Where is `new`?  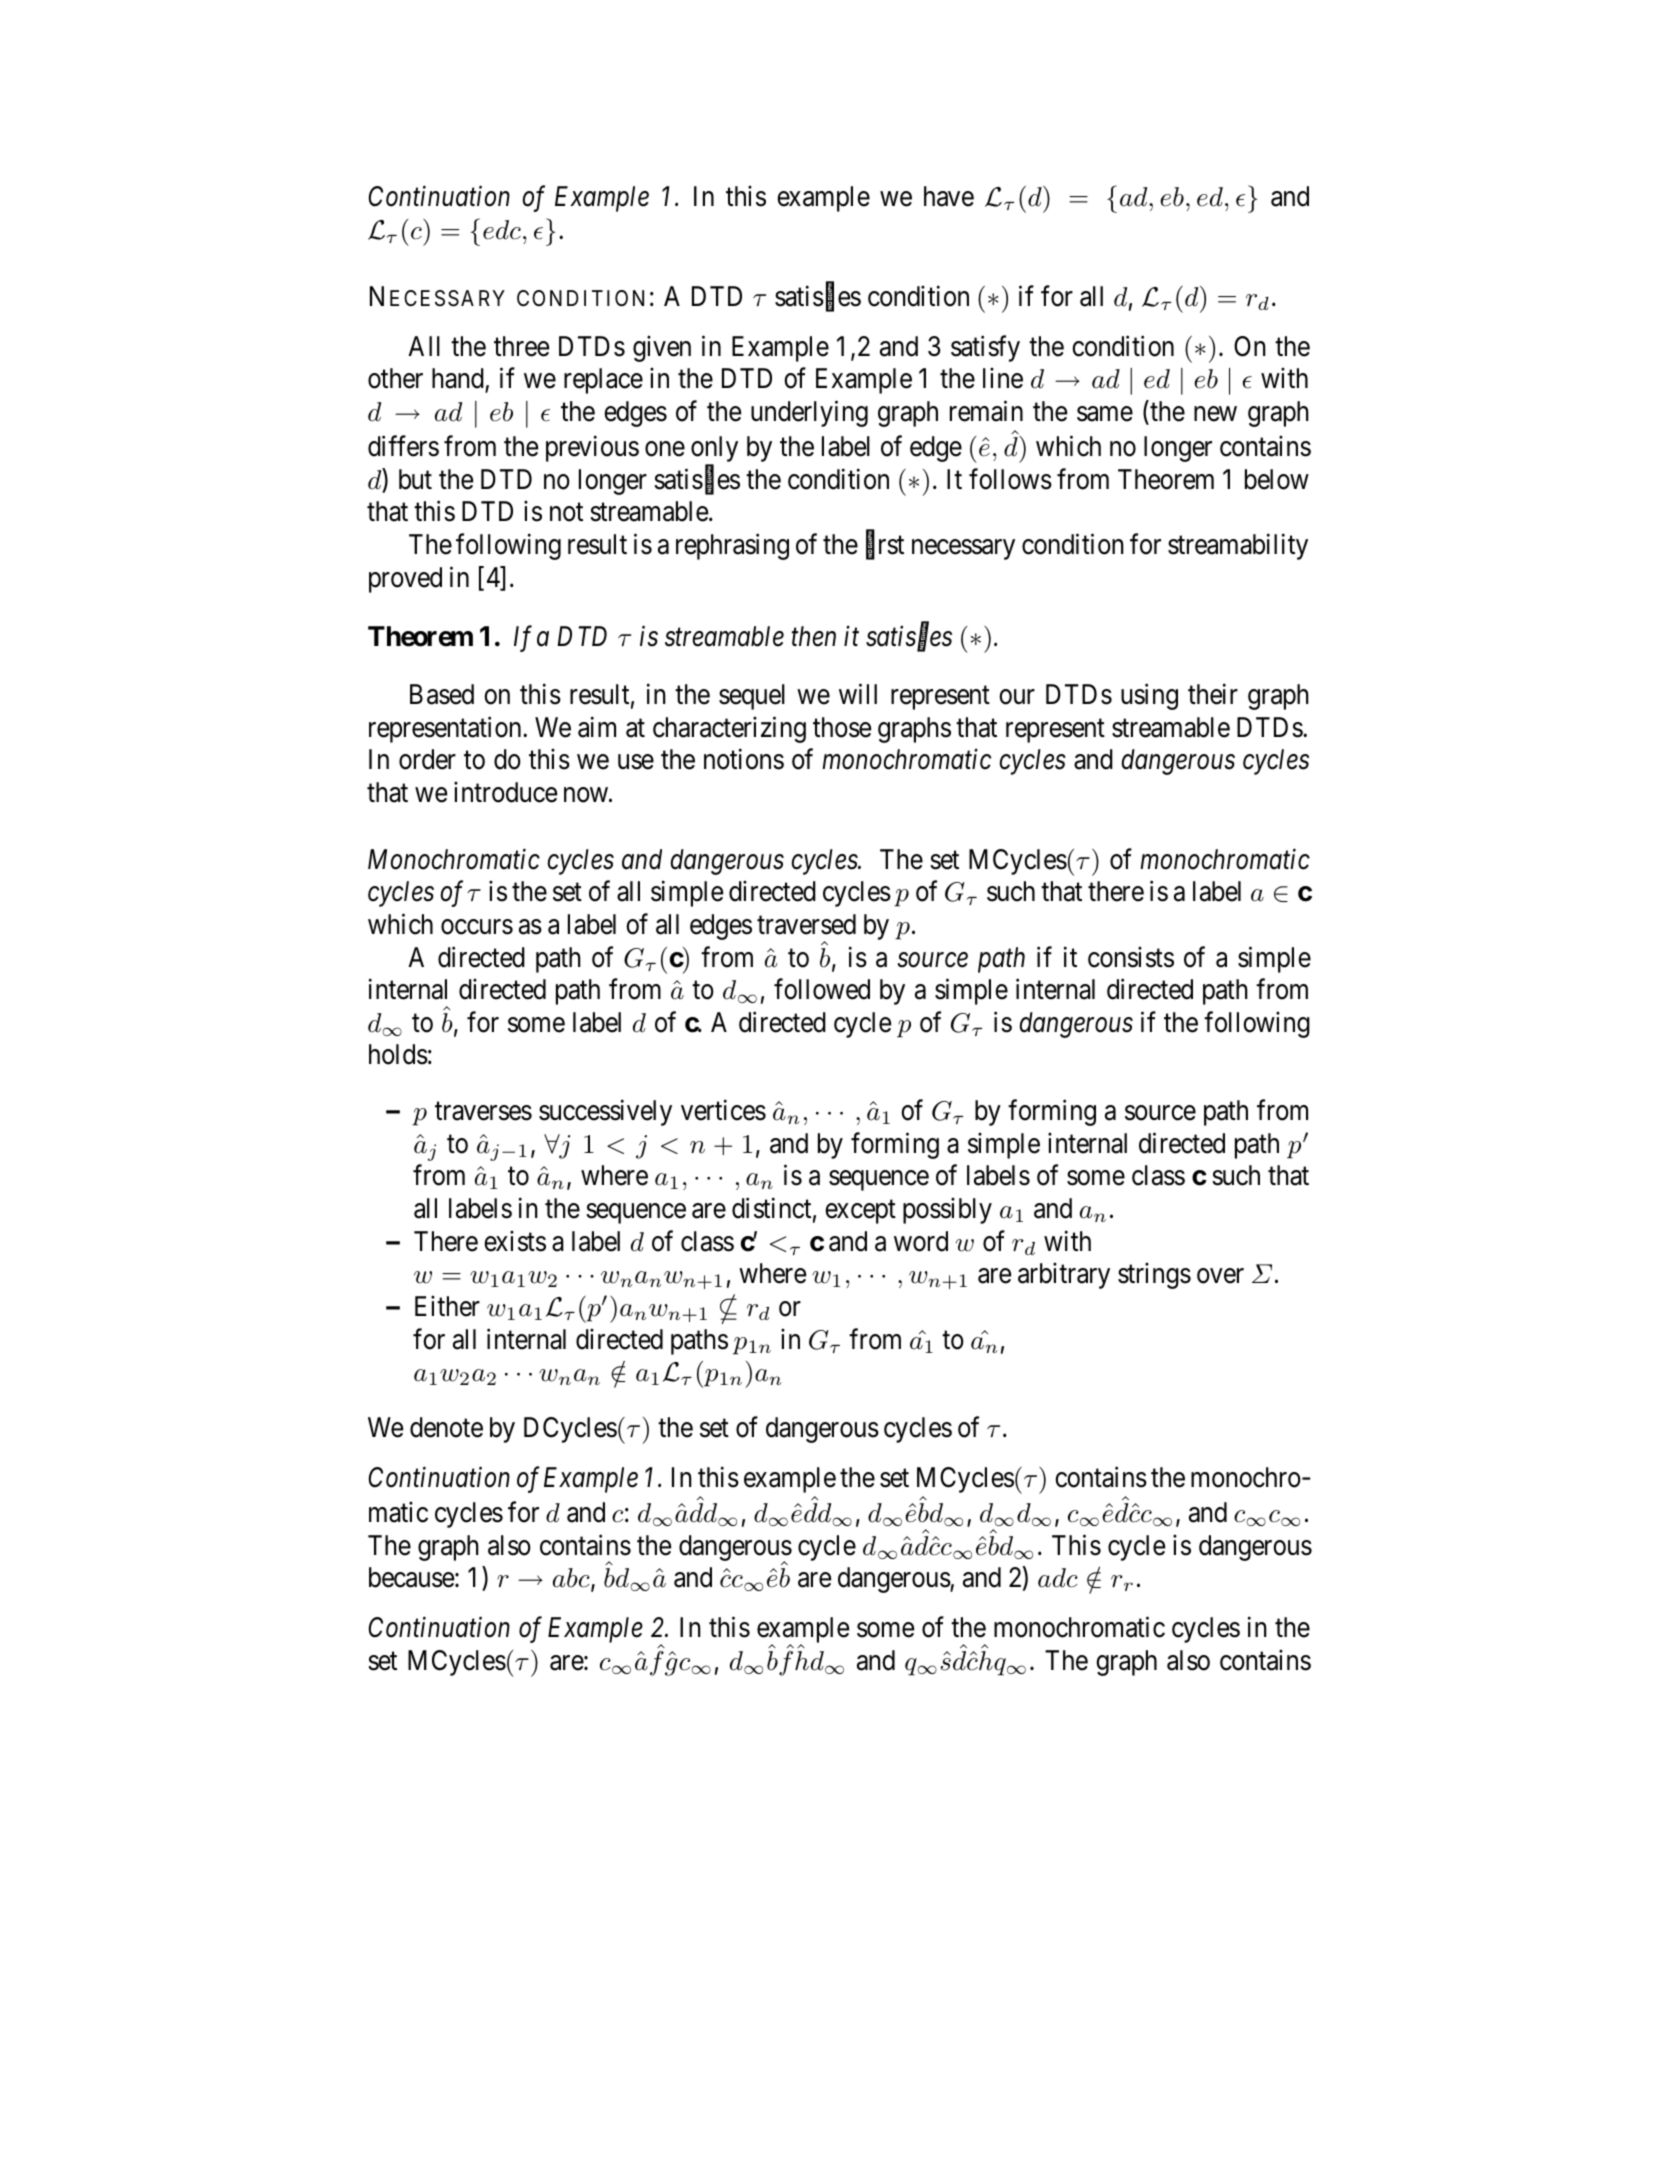
new is located at coordinates (1215, 414).
